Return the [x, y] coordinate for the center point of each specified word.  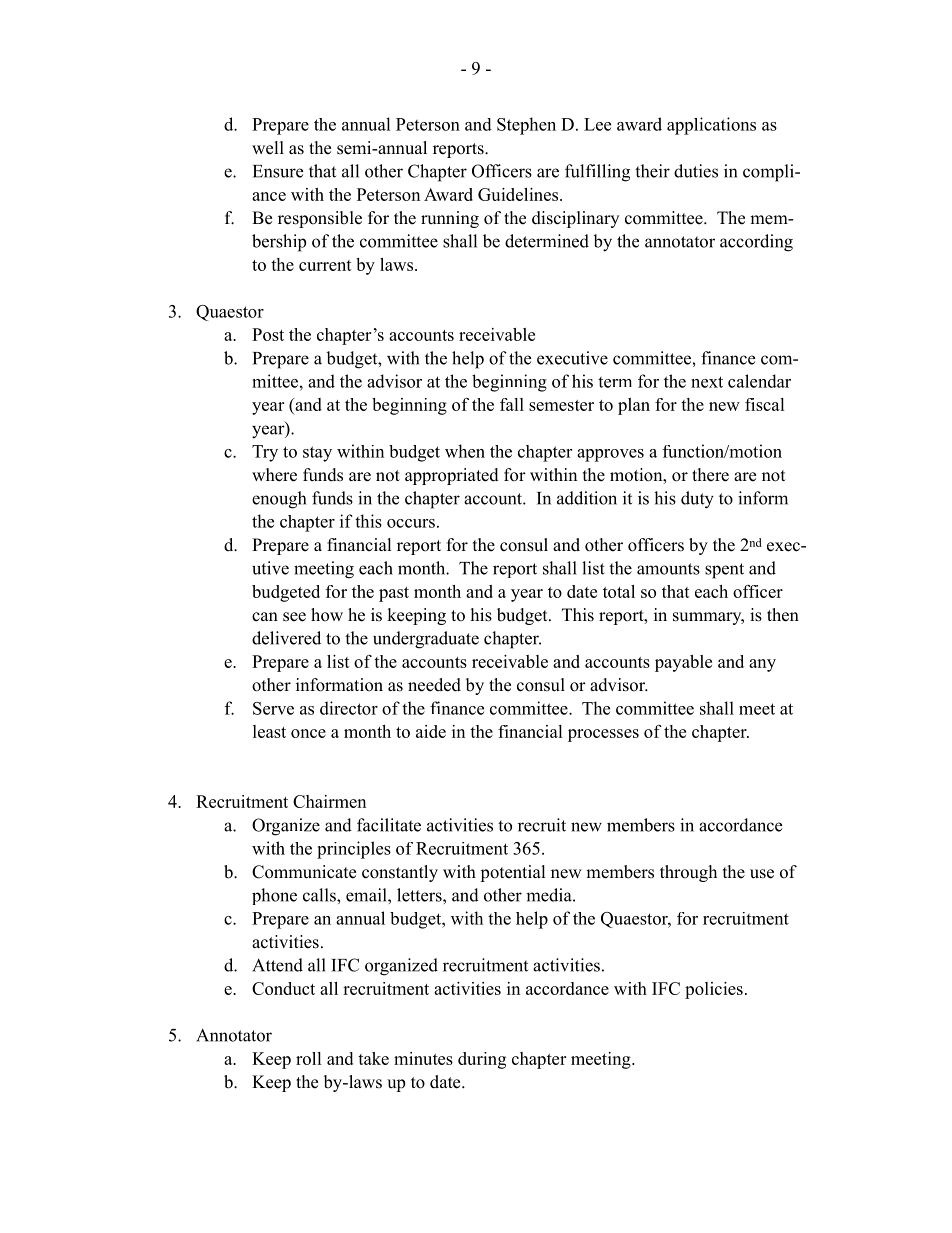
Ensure [278, 171]
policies [714, 990]
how [327, 615]
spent [724, 571]
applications [711, 126]
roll [309, 1058]
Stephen [526, 126]
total [619, 591]
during [482, 1060]
